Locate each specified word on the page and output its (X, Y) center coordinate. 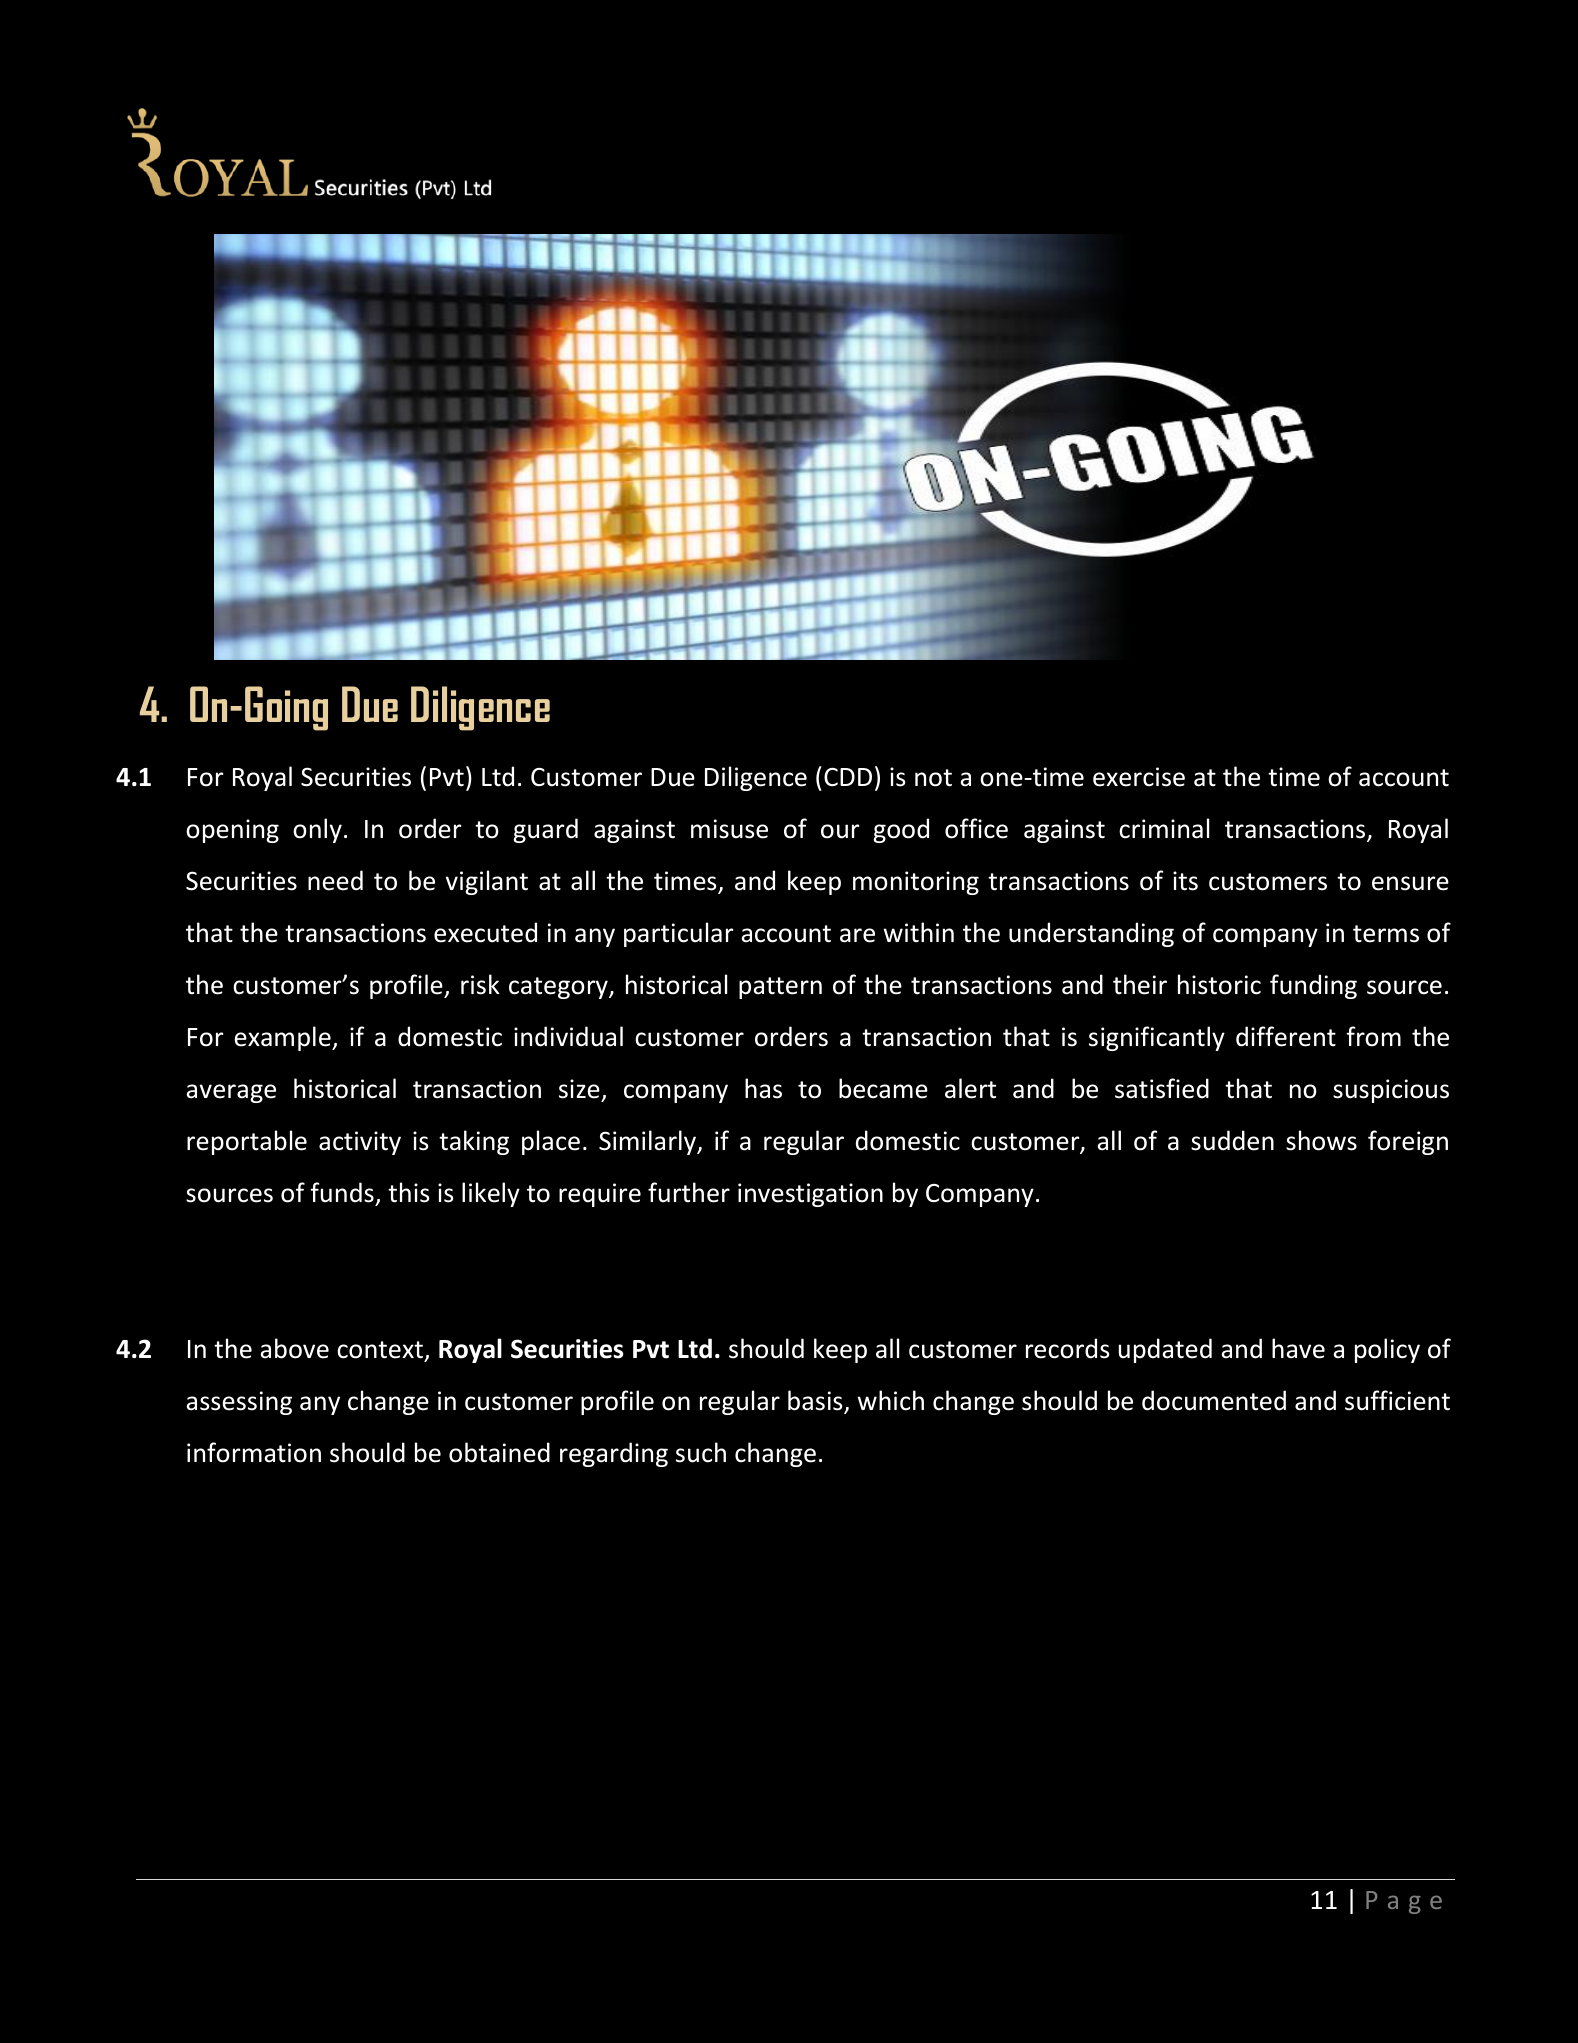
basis (816, 1401)
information (254, 1452)
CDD (848, 776)
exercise (1139, 777)
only (317, 830)
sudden (1232, 1140)
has (763, 1088)
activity (360, 1143)
